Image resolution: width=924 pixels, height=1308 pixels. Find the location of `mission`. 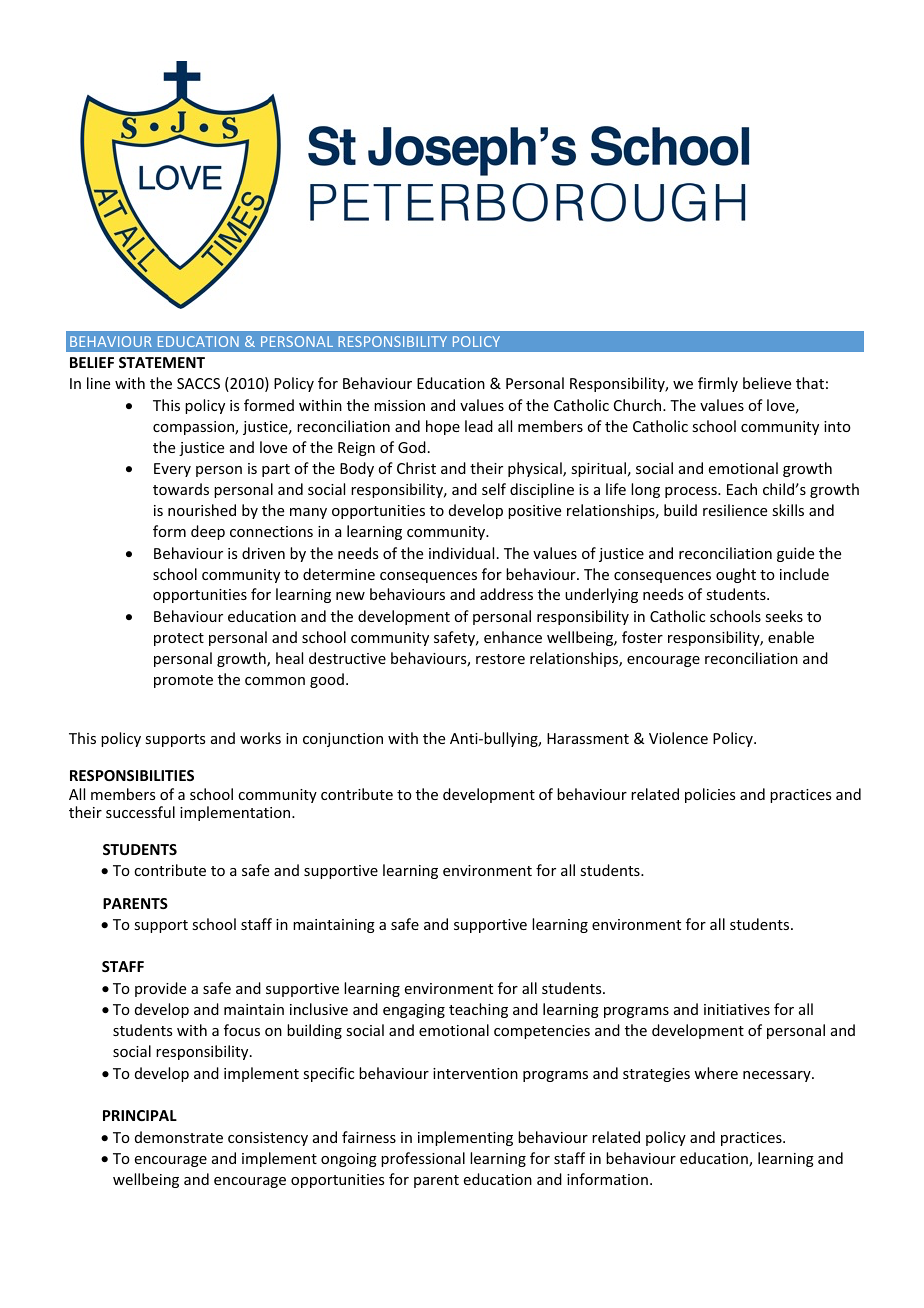

mission is located at coordinates (399, 405).
